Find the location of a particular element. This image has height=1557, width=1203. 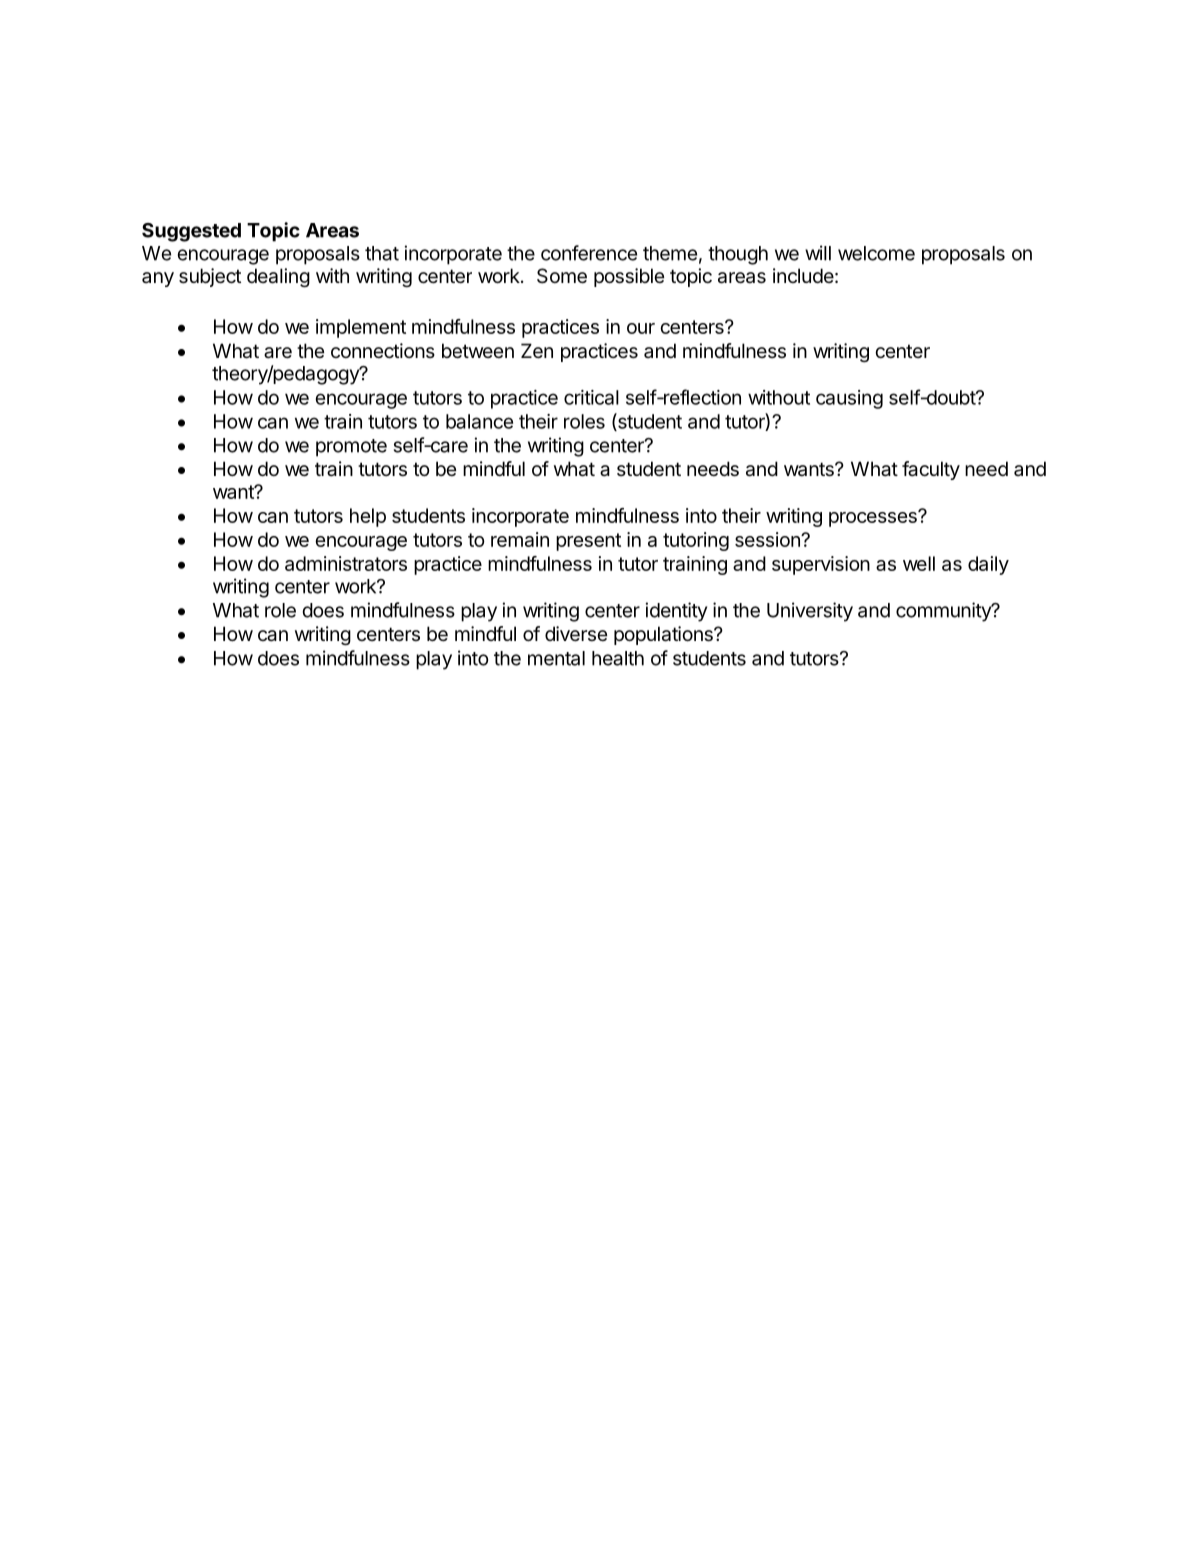

causing is located at coordinates (849, 399).
